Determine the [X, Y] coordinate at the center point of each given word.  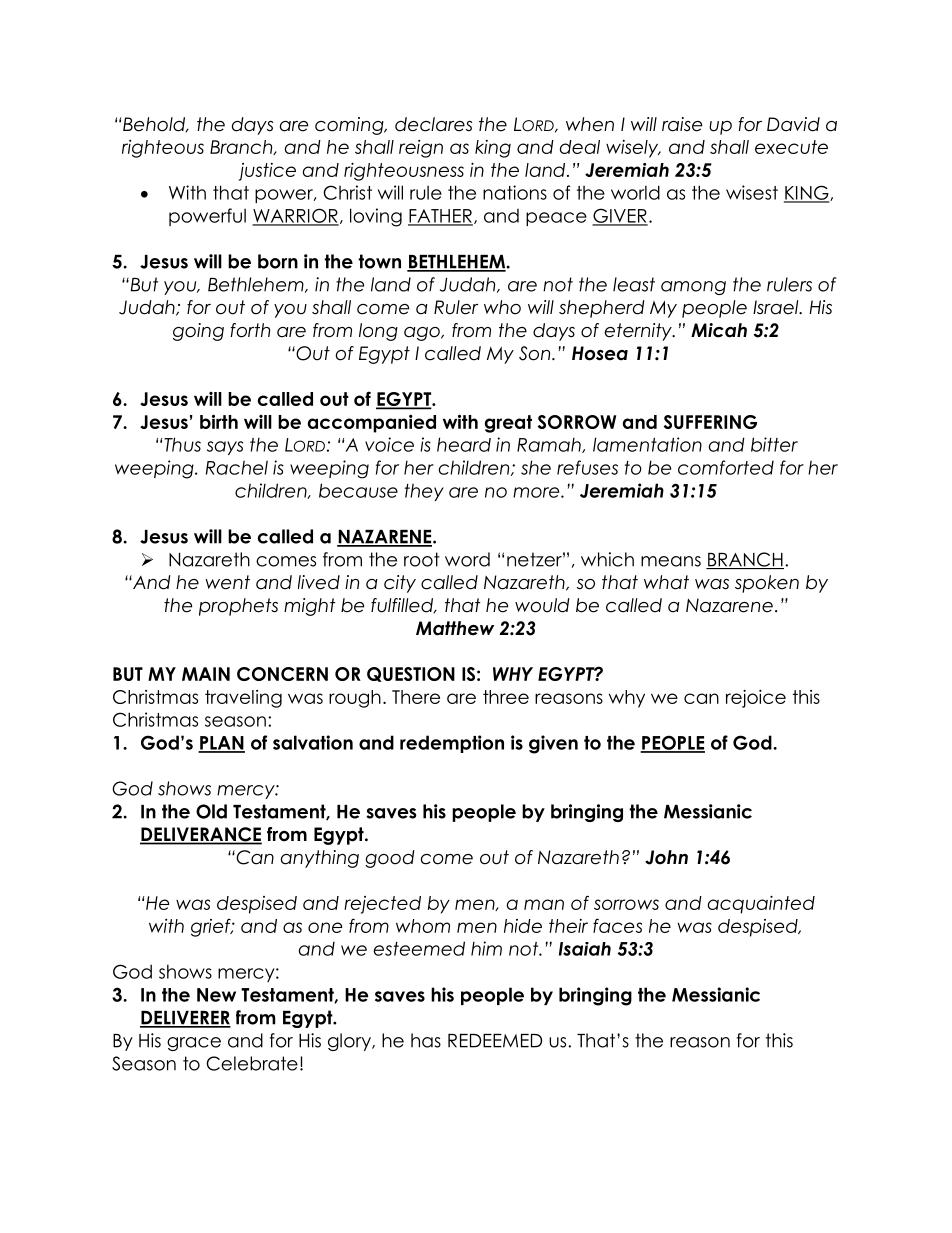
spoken [767, 584]
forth [250, 330]
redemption [452, 744]
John [666, 857]
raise [682, 124]
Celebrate [252, 1063]
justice [267, 172]
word [467, 559]
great [508, 424]
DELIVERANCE [201, 835]
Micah [719, 330]
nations [515, 192]
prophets [238, 607]
